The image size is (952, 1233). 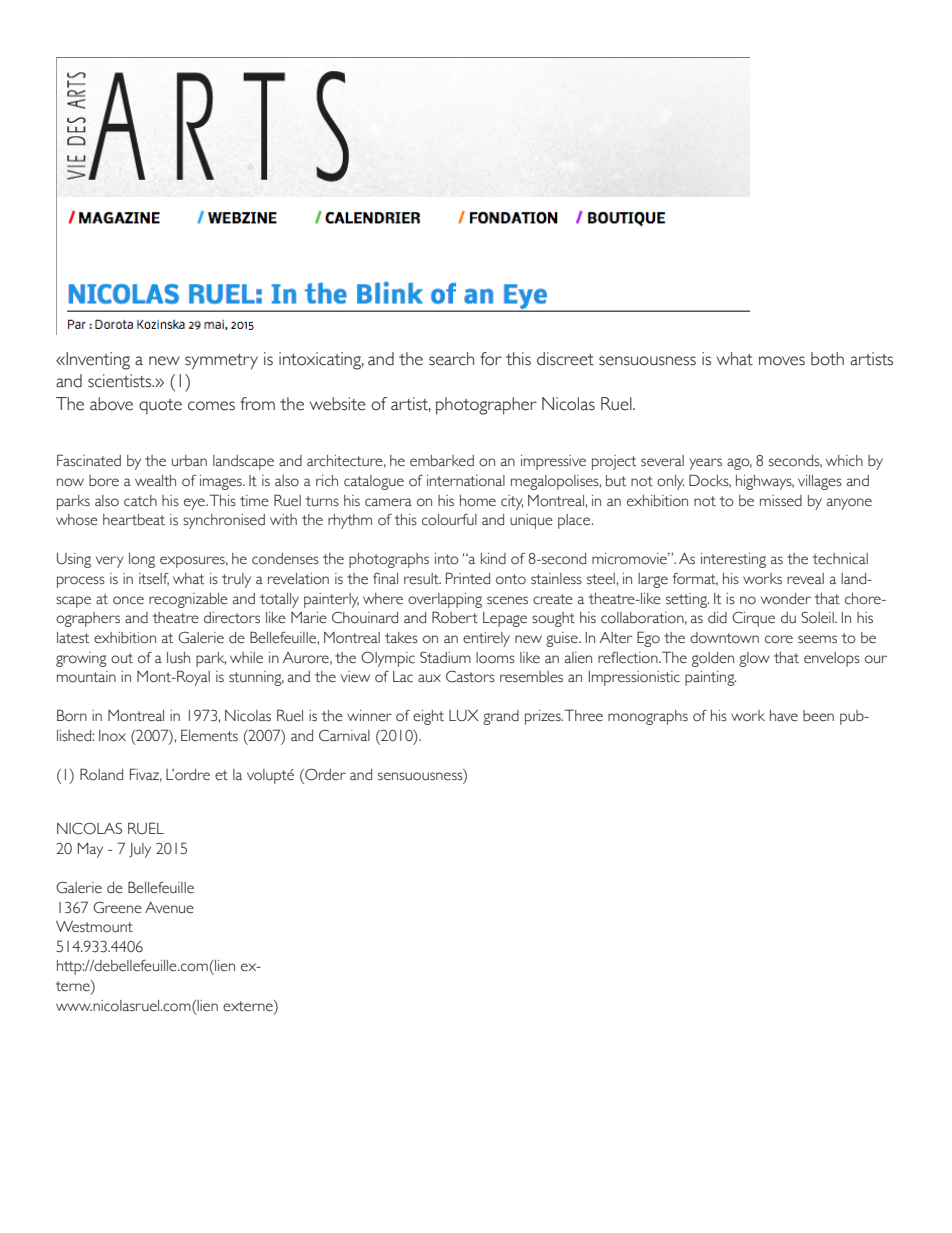 What do you see at coordinates (121, 381) in the document?
I see `scientists` at bounding box center [121, 381].
